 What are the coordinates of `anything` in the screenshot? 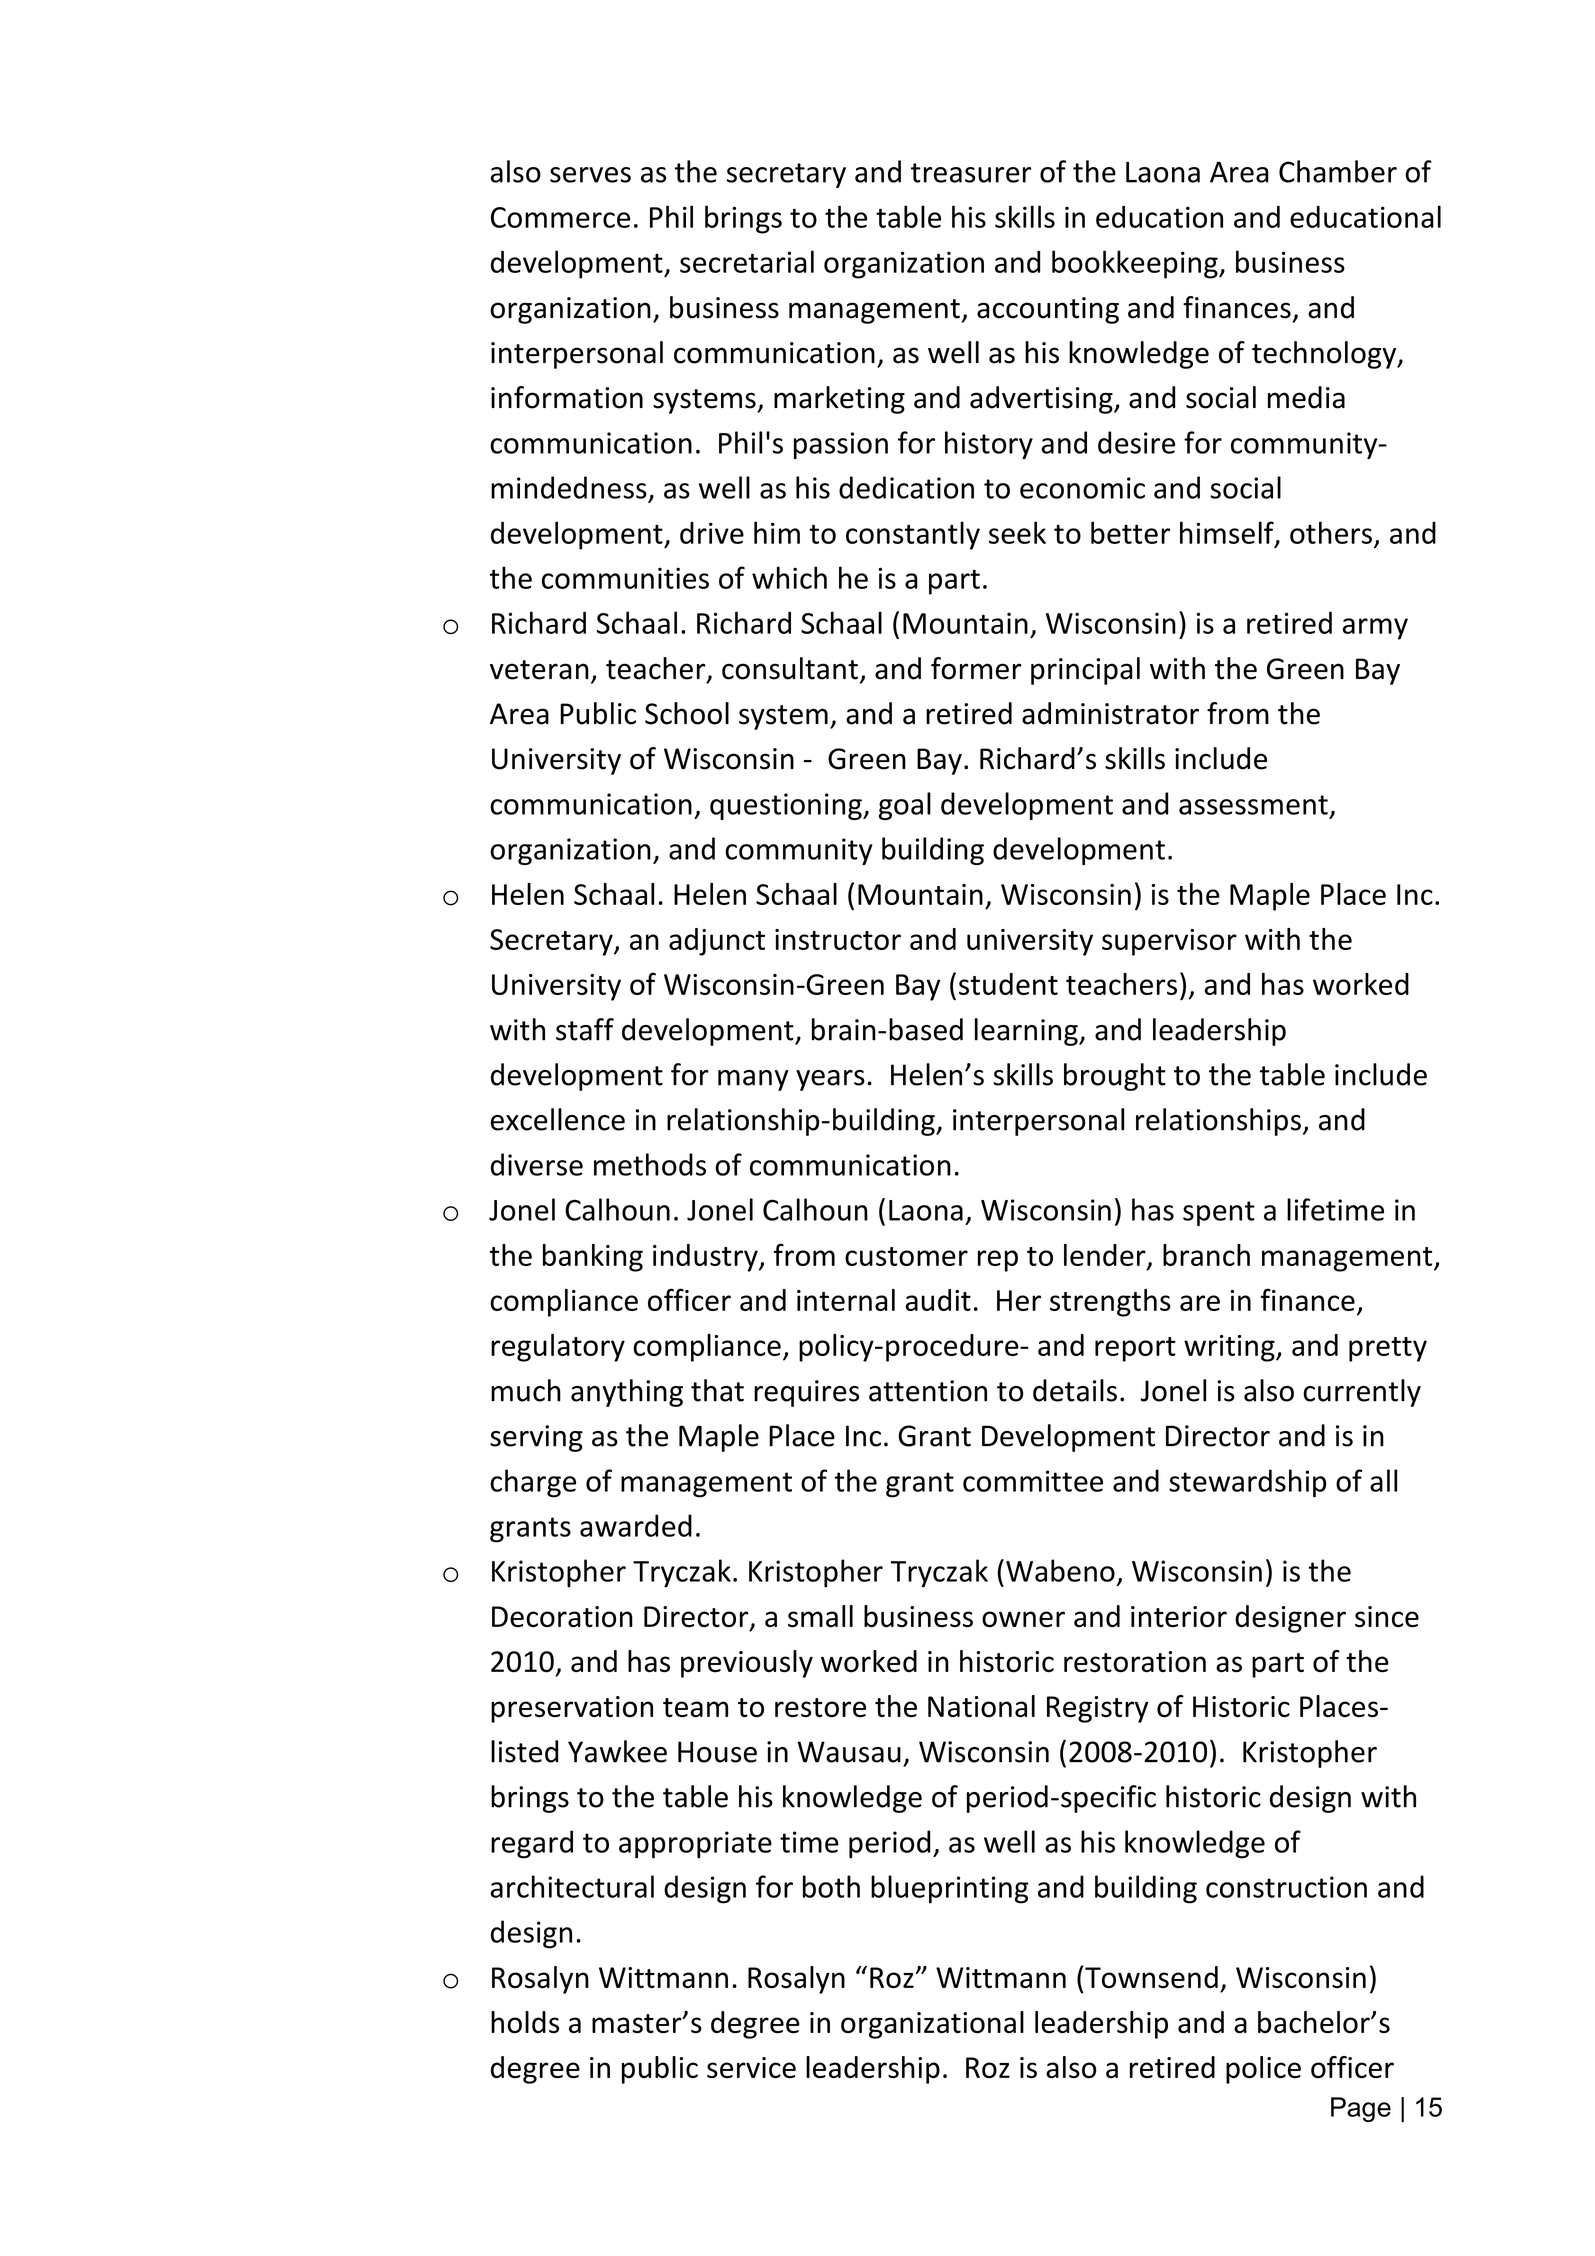 It's located at (627, 1393).
